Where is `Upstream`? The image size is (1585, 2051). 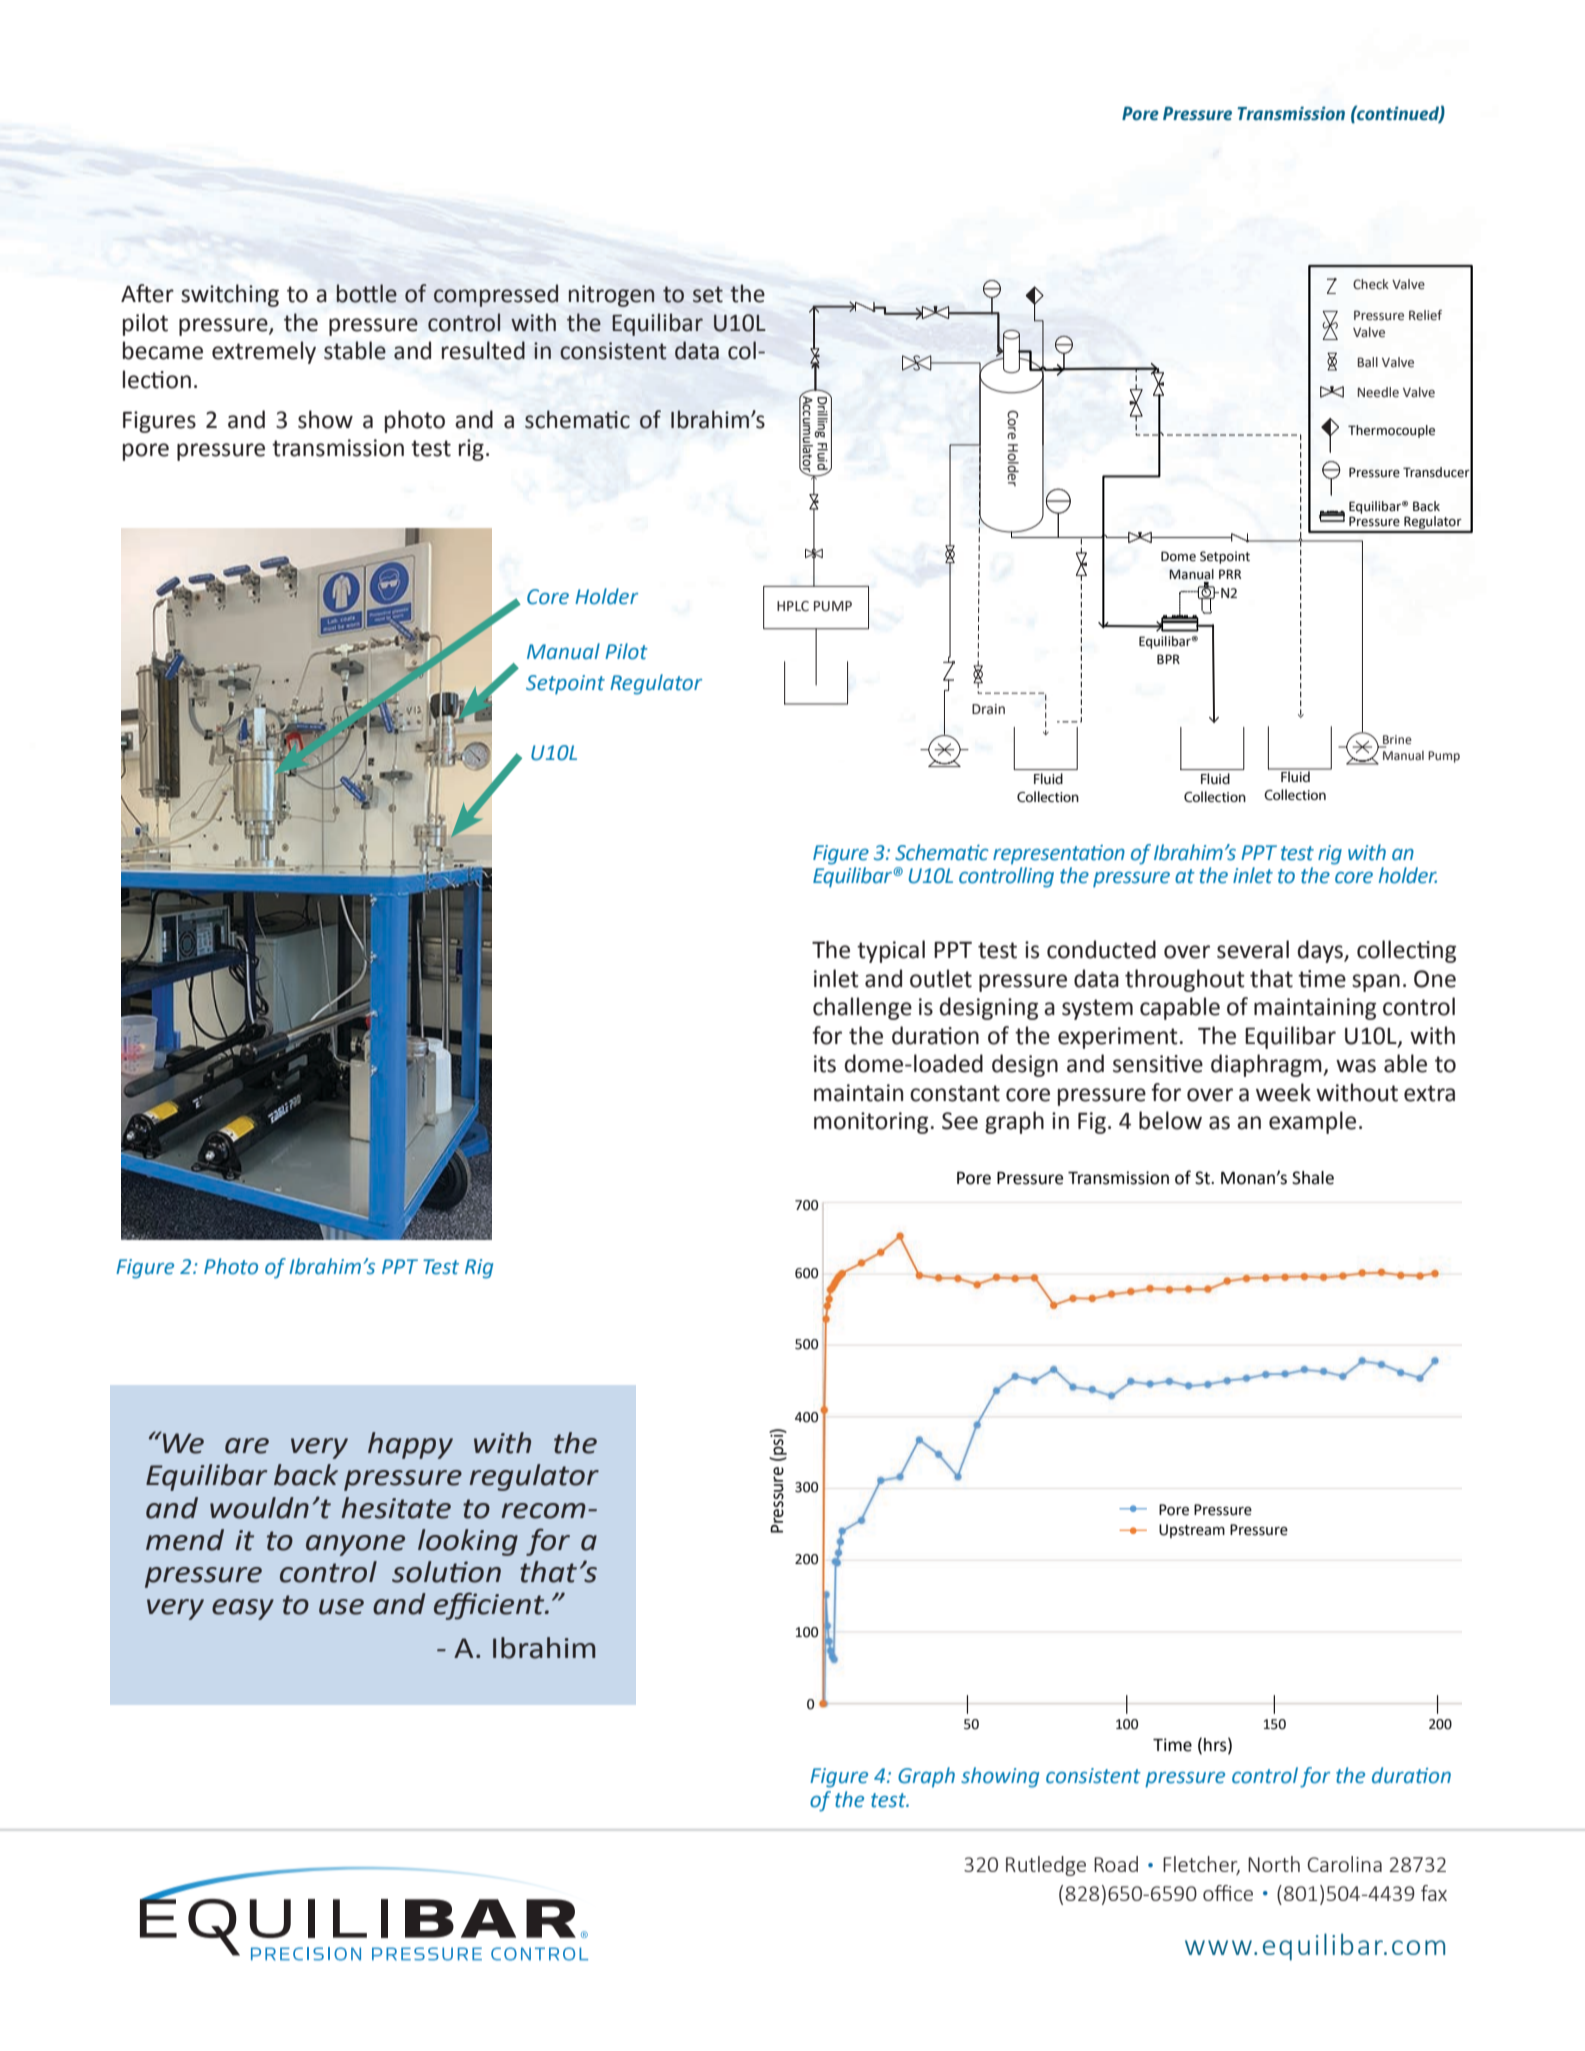 Upstream is located at coordinates (1192, 1531).
